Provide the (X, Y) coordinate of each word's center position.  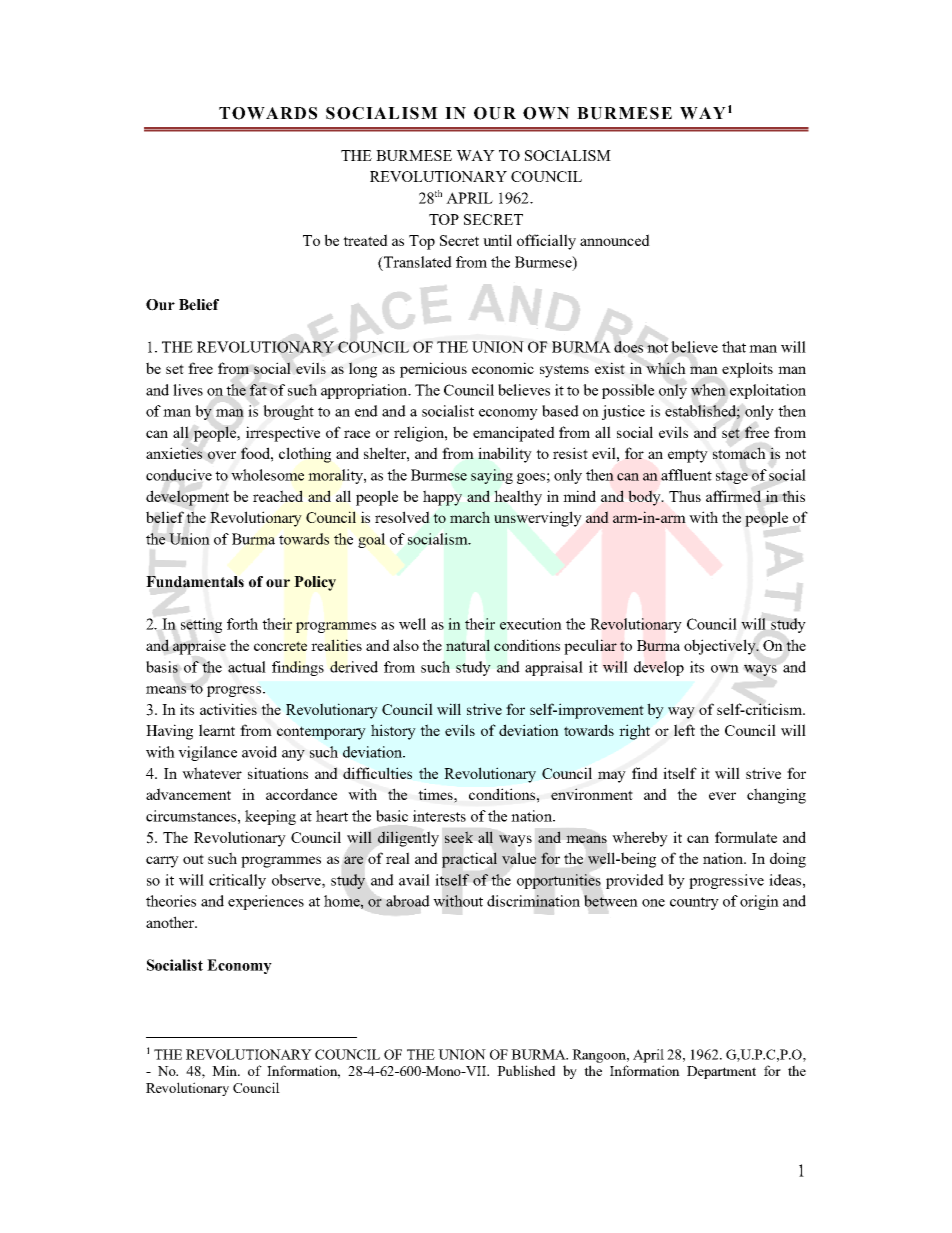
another (171, 922)
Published (526, 1070)
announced (615, 240)
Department (721, 1072)
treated (365, 240)
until (497, 240)
